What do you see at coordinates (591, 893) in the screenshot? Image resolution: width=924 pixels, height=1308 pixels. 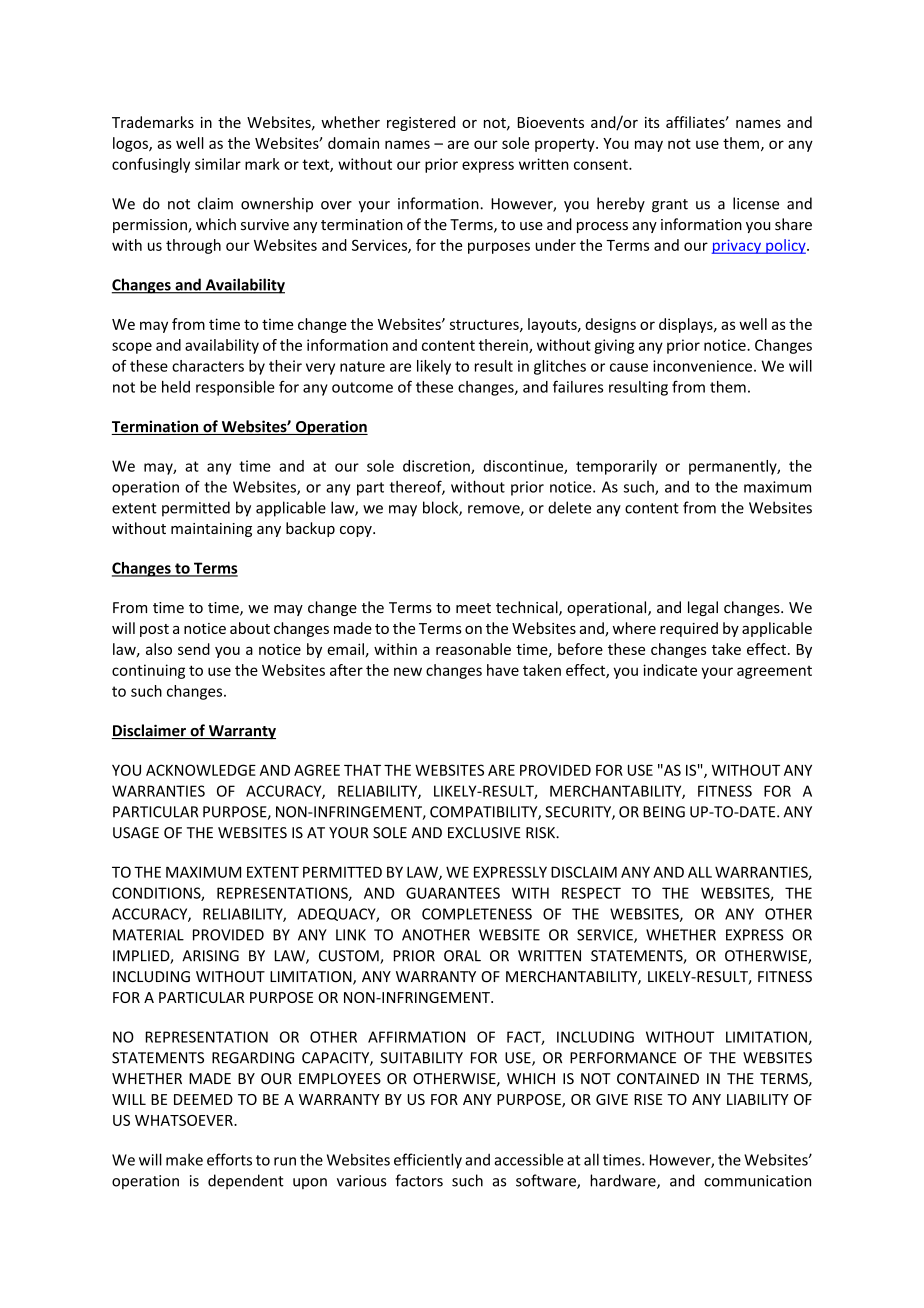 I see `RESPECT` at bounding box center [591, 893].
